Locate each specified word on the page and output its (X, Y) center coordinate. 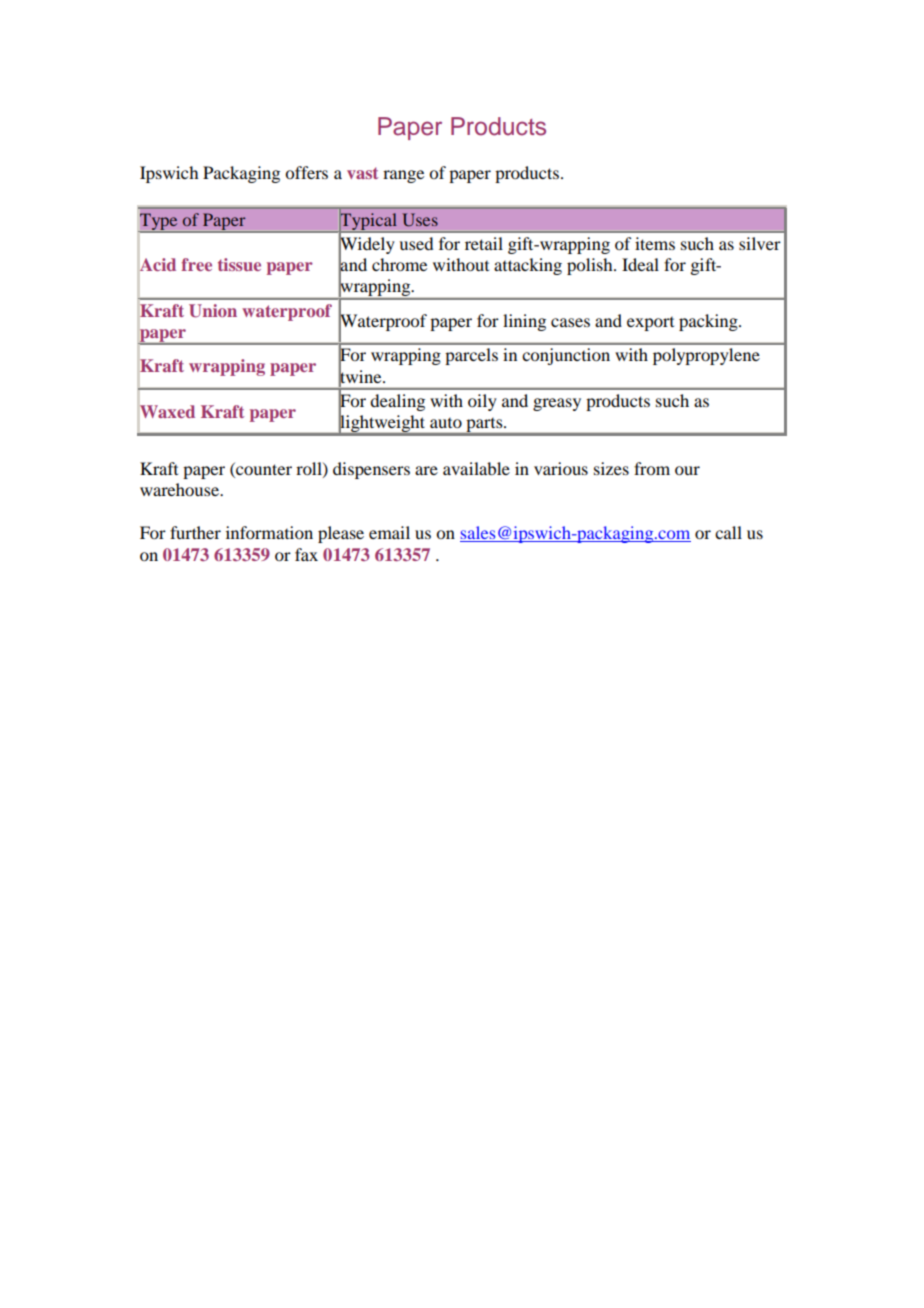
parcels (471, 356)
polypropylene (706, 356)
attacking (528, 266)
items (655, 243)
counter (263, 468)
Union (213, 311)
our (687, 470)
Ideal (640, 264)
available (476, 468)
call (728, 532)
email (389, 532)
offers (306, 172)
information (269, 532)
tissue (239, 264)
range (403, 176)
